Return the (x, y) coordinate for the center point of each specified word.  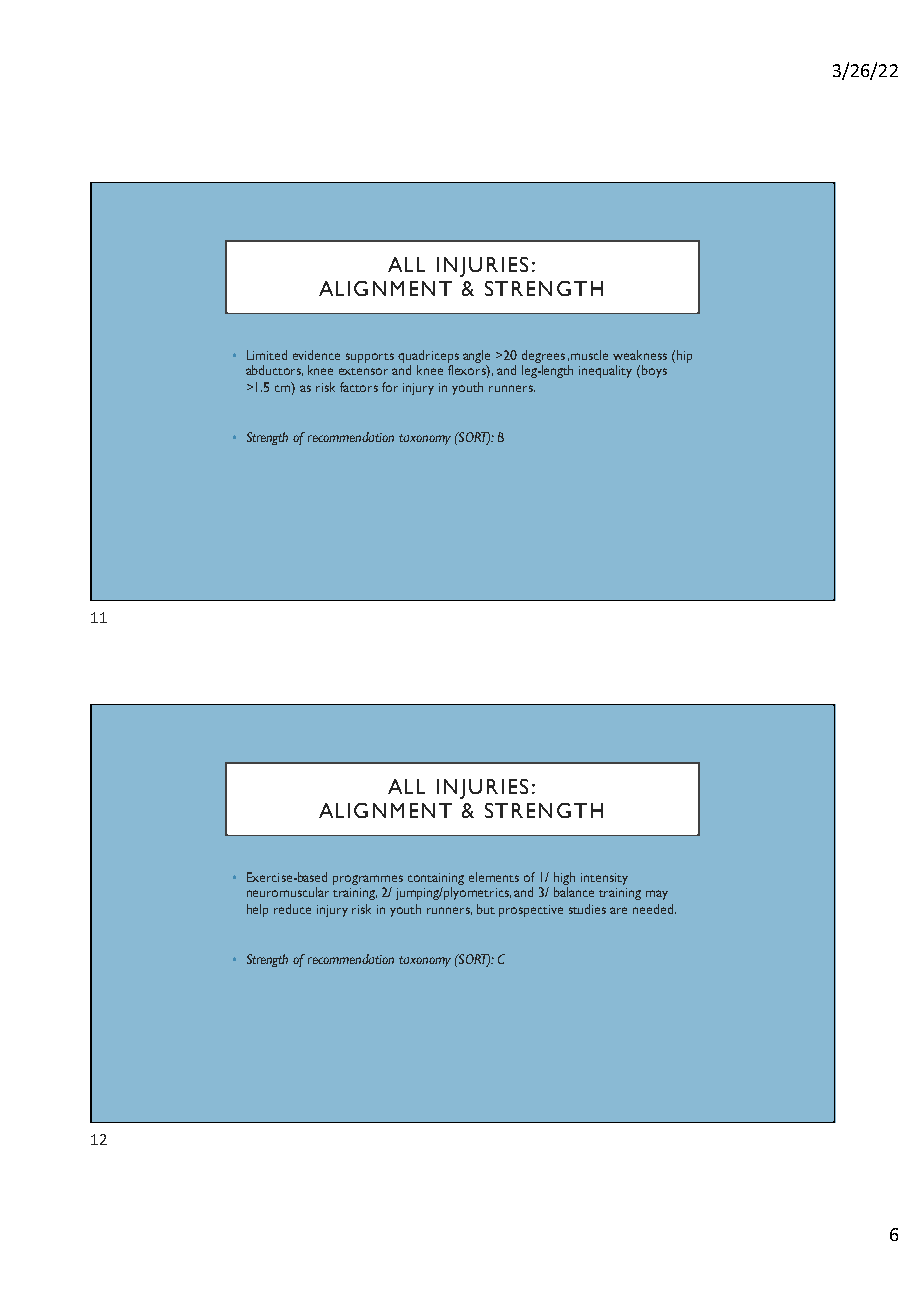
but (486, 909)
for (390, 387)
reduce (292, 909)
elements (494, 877)
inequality (605, 371)
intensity (604, 879)
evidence (316, 355)
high (564, 880)
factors (359, 387)
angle (476, 358)
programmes (368, 881)
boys (654, 371)
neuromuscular (288, 892)
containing (436, 880)
